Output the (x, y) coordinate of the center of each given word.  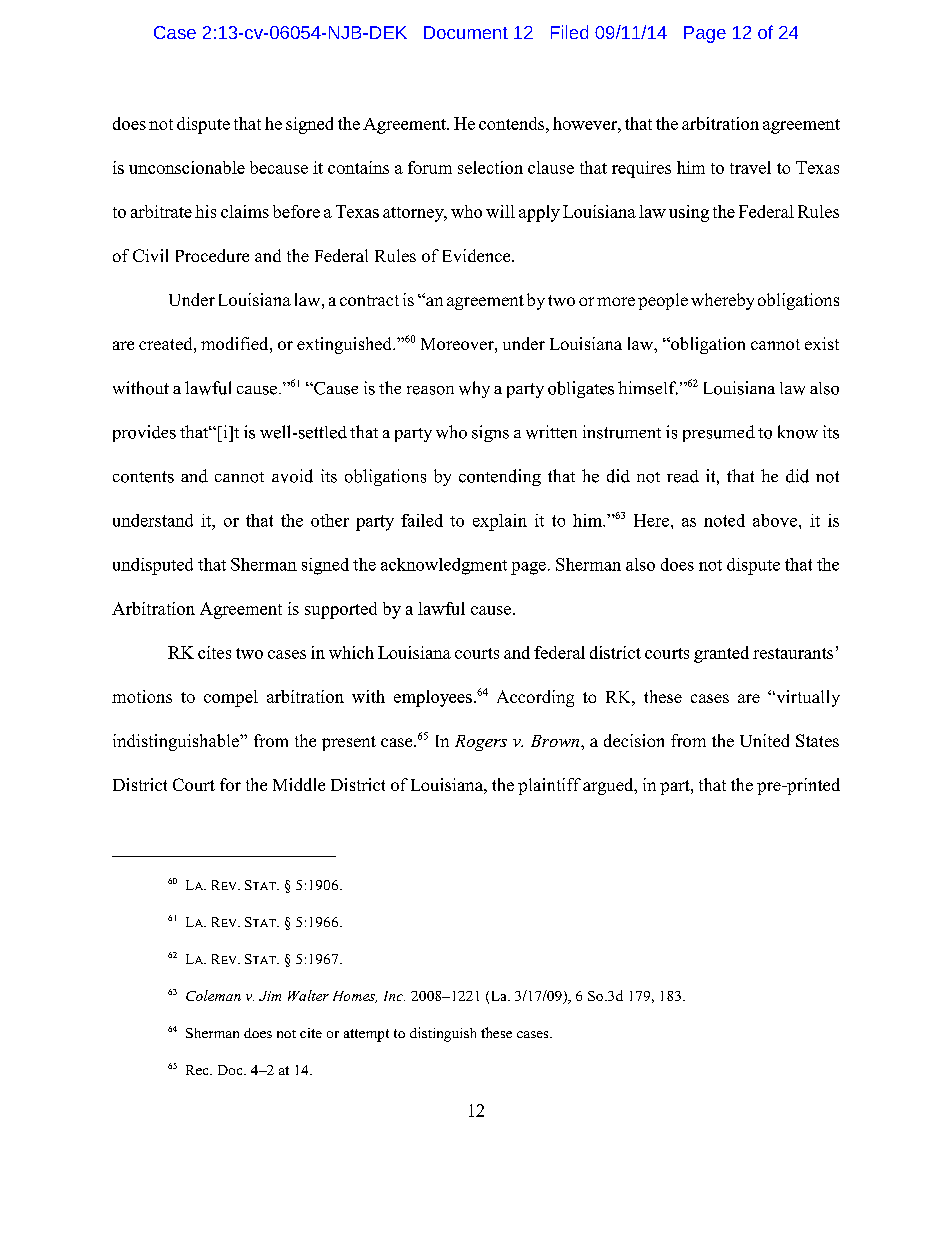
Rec (198, 1070)
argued (609, 786)
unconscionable (187, 167)
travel (750, 167)
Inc (394, 996)
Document (466, 32)
